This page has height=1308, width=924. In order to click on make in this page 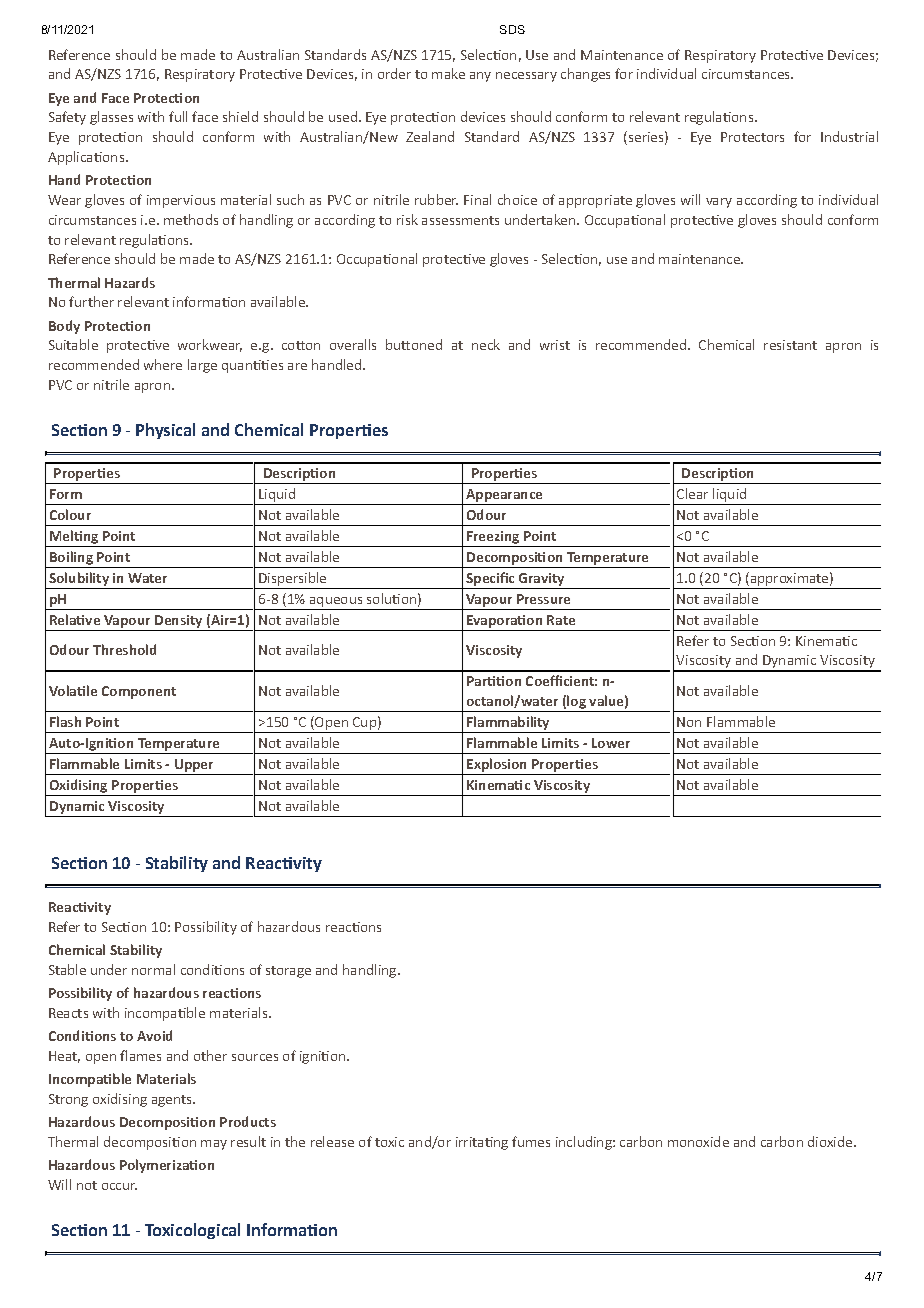, I will do `click(448, 73)`.
